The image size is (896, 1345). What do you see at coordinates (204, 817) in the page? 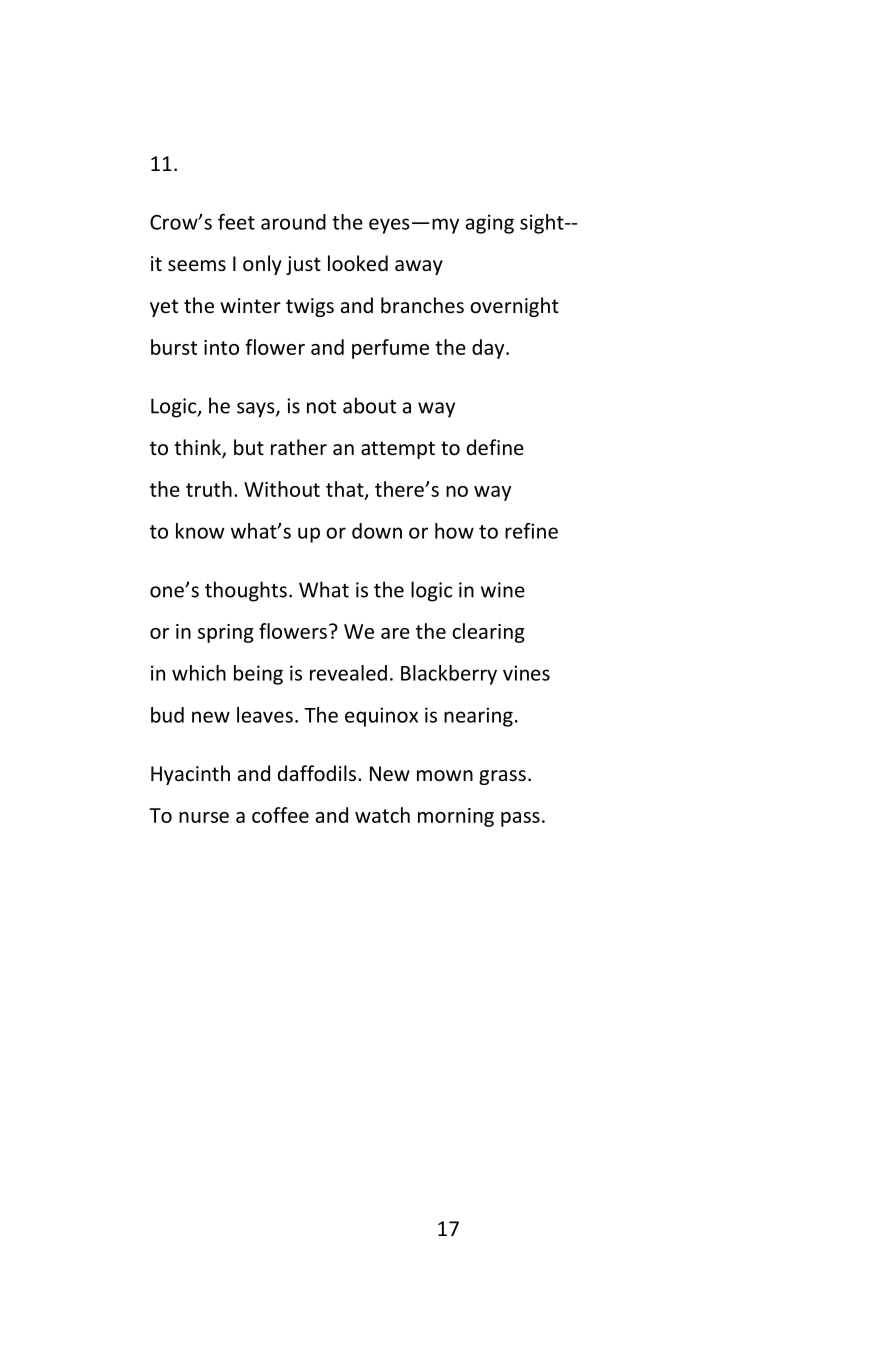
I see `nurse` at bounding box center [204, 817].
